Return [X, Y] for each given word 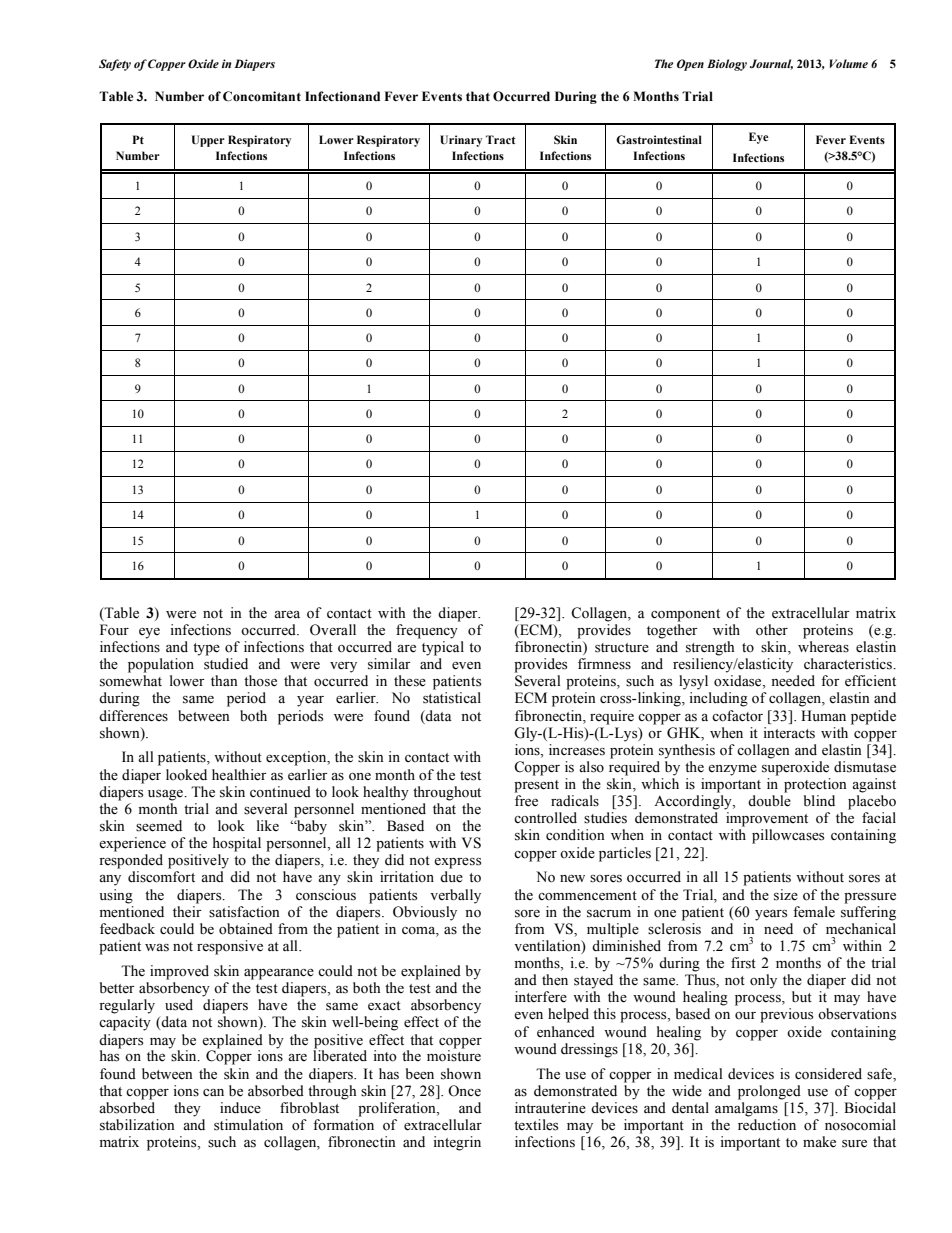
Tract [501, 139]
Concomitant [262, 96]
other [772, 630]
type [206, 649]
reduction [767, 1125]
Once [464, 1091]
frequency [427, 631]
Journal [771, 64]
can [213, 1092]
